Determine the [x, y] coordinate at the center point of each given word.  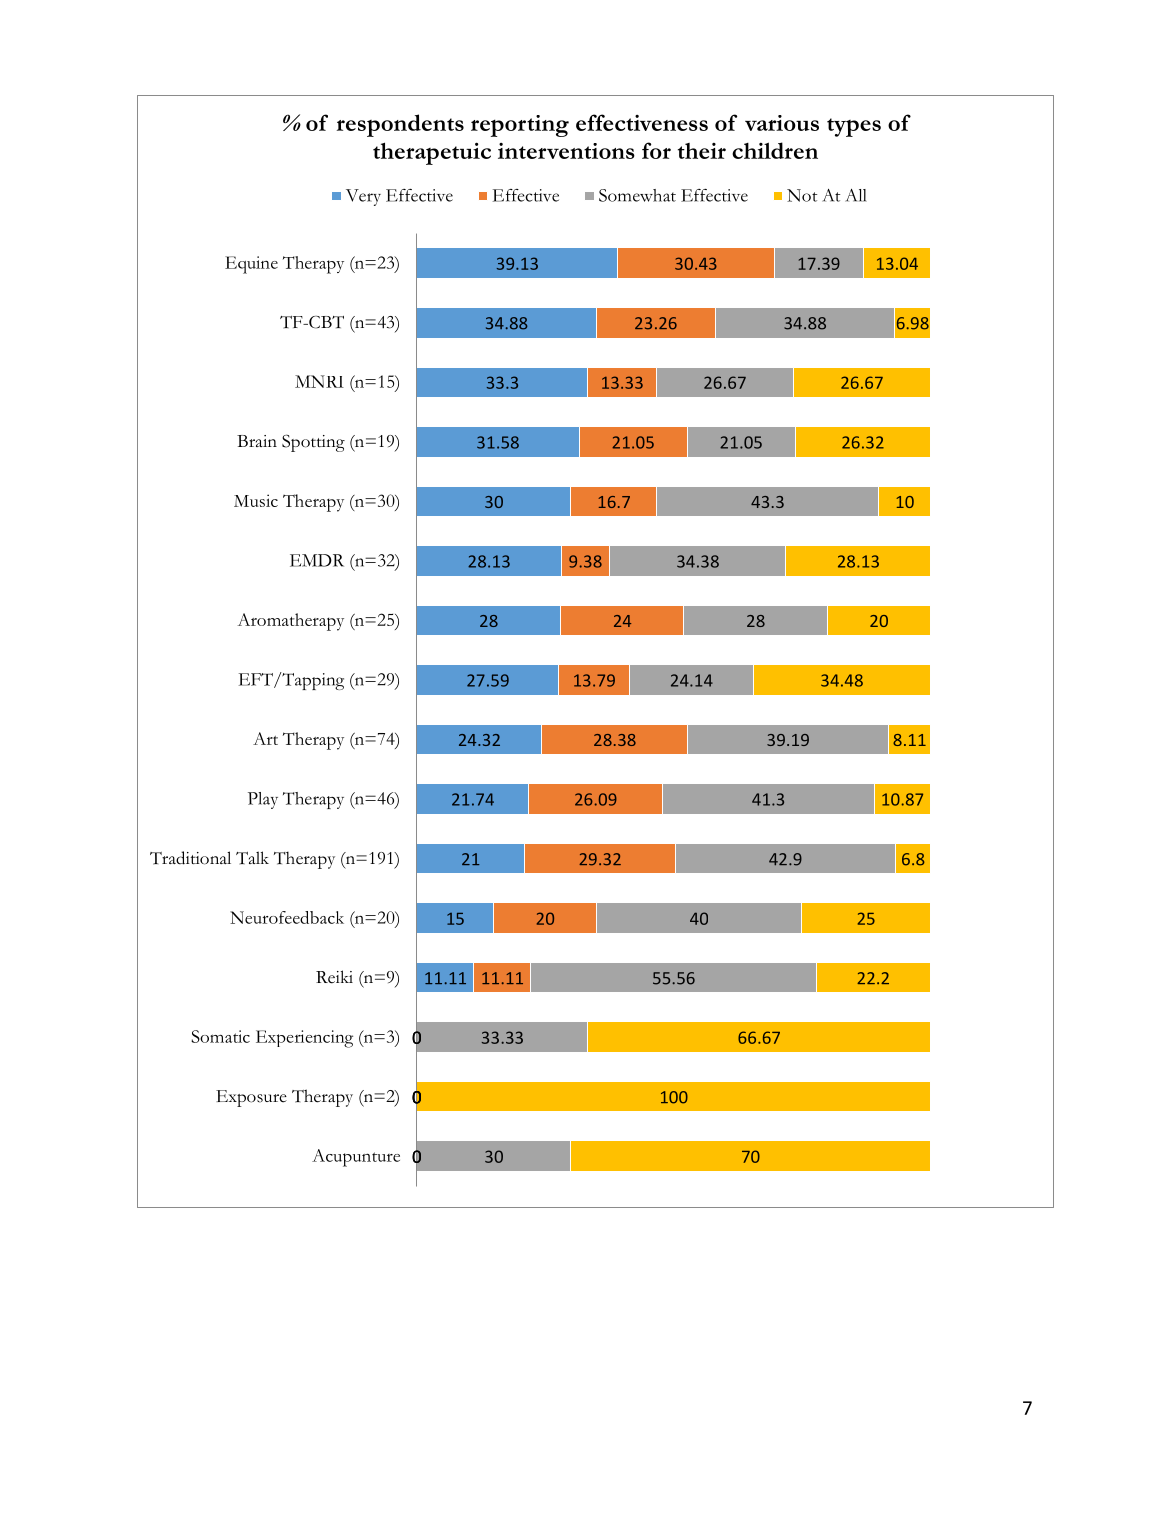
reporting [520, 126]
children [775, 150]
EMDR [317, 560]
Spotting [313, 443]
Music [256, 500]
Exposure [251, 1098]
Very [363, 197]
